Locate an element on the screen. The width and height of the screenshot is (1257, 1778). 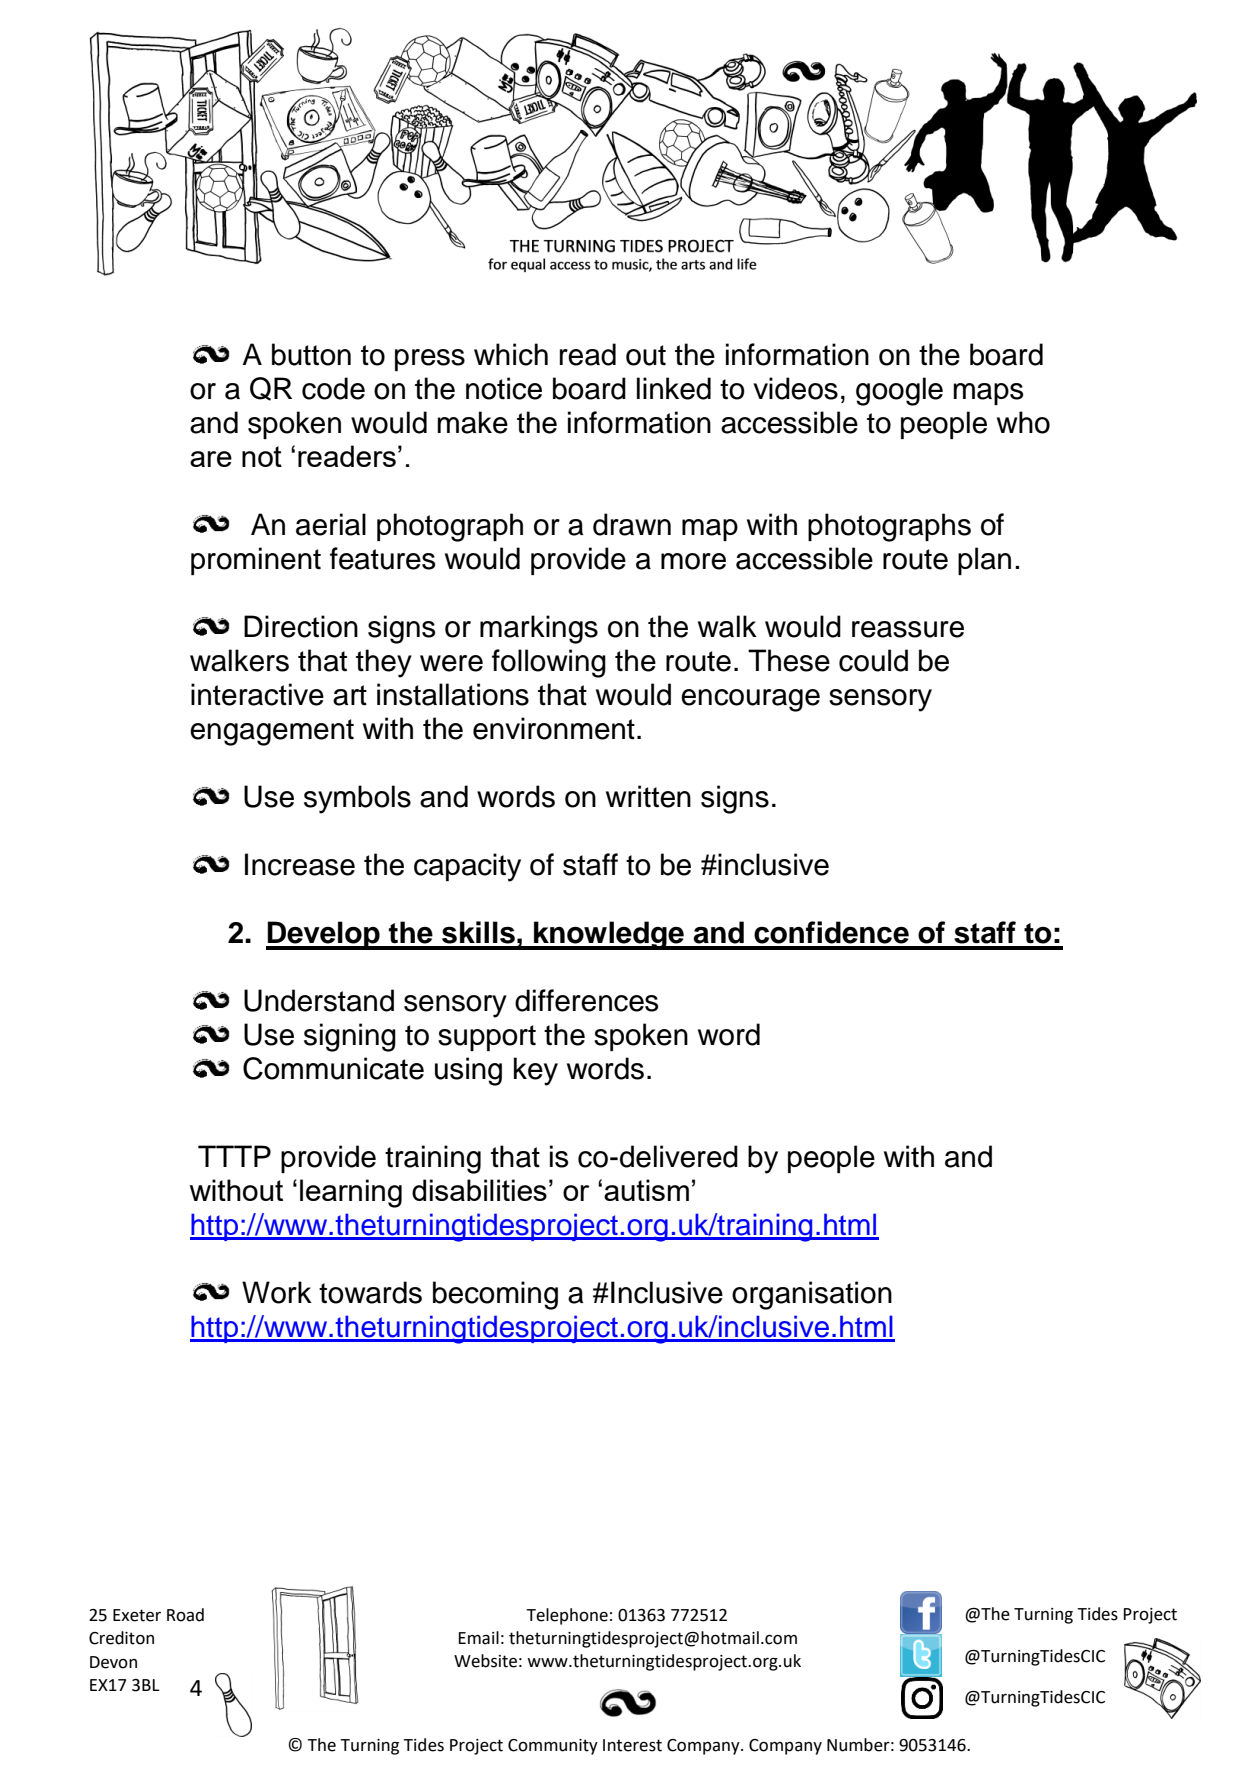
written is located at coordinates (648, 796).
